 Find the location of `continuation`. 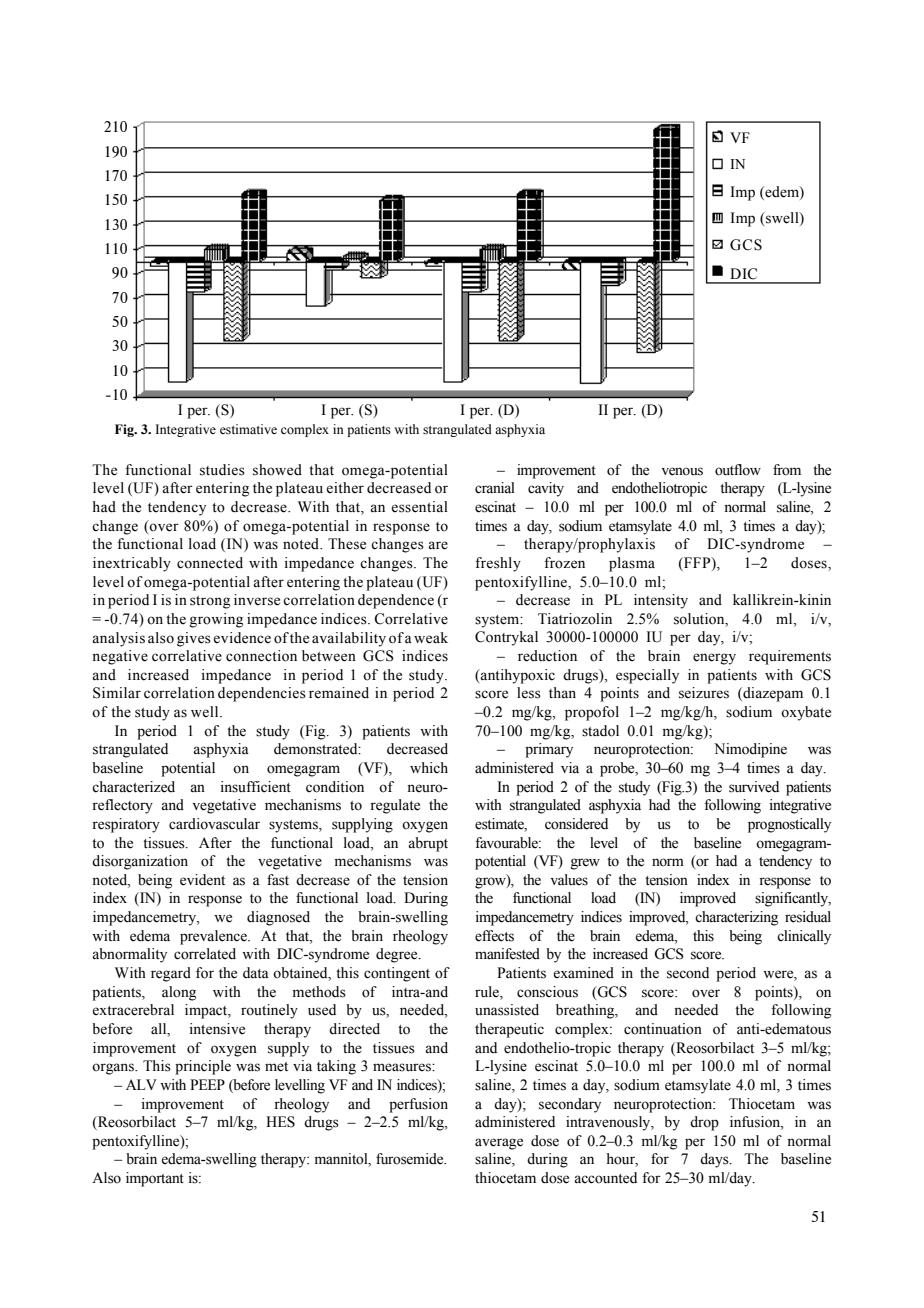

continuation is located at coordinates (663, 1029).
